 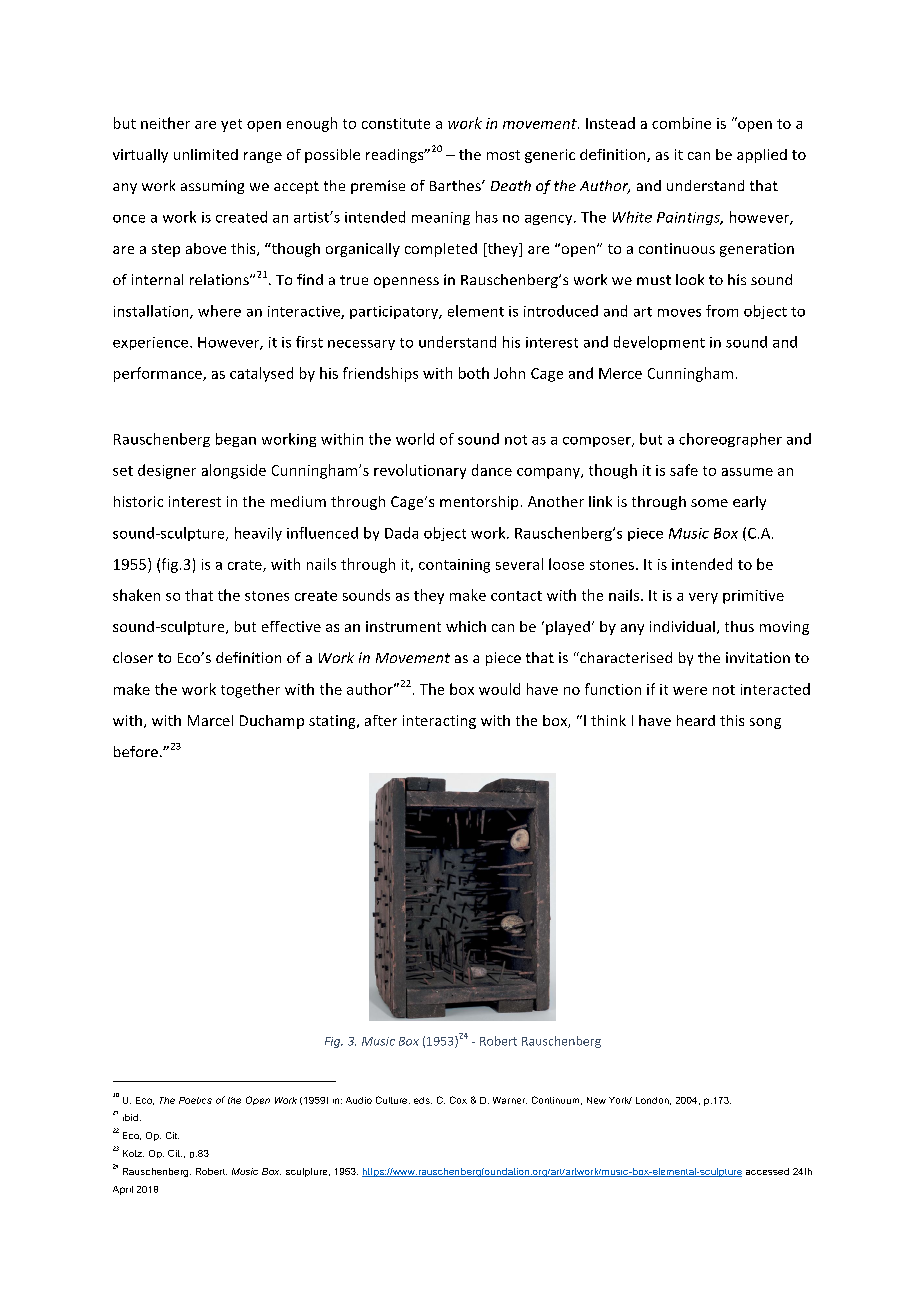 What do you see at coordinates (439, 722) in the image?
I see `interacting` at bounding box center [439, 722].
